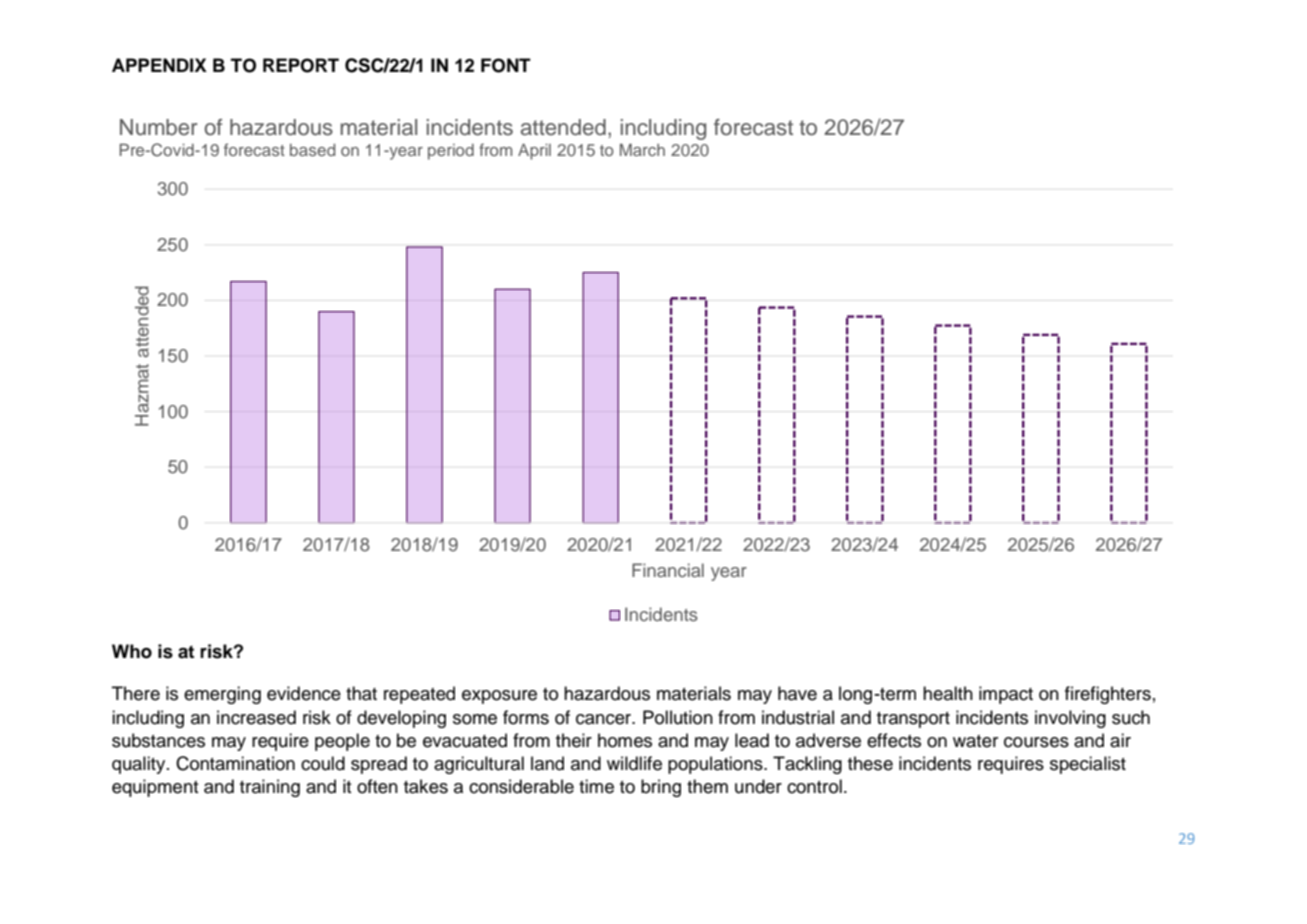  Describe the element at coordinates (948, 693) in the image. I see `health` at that location.
